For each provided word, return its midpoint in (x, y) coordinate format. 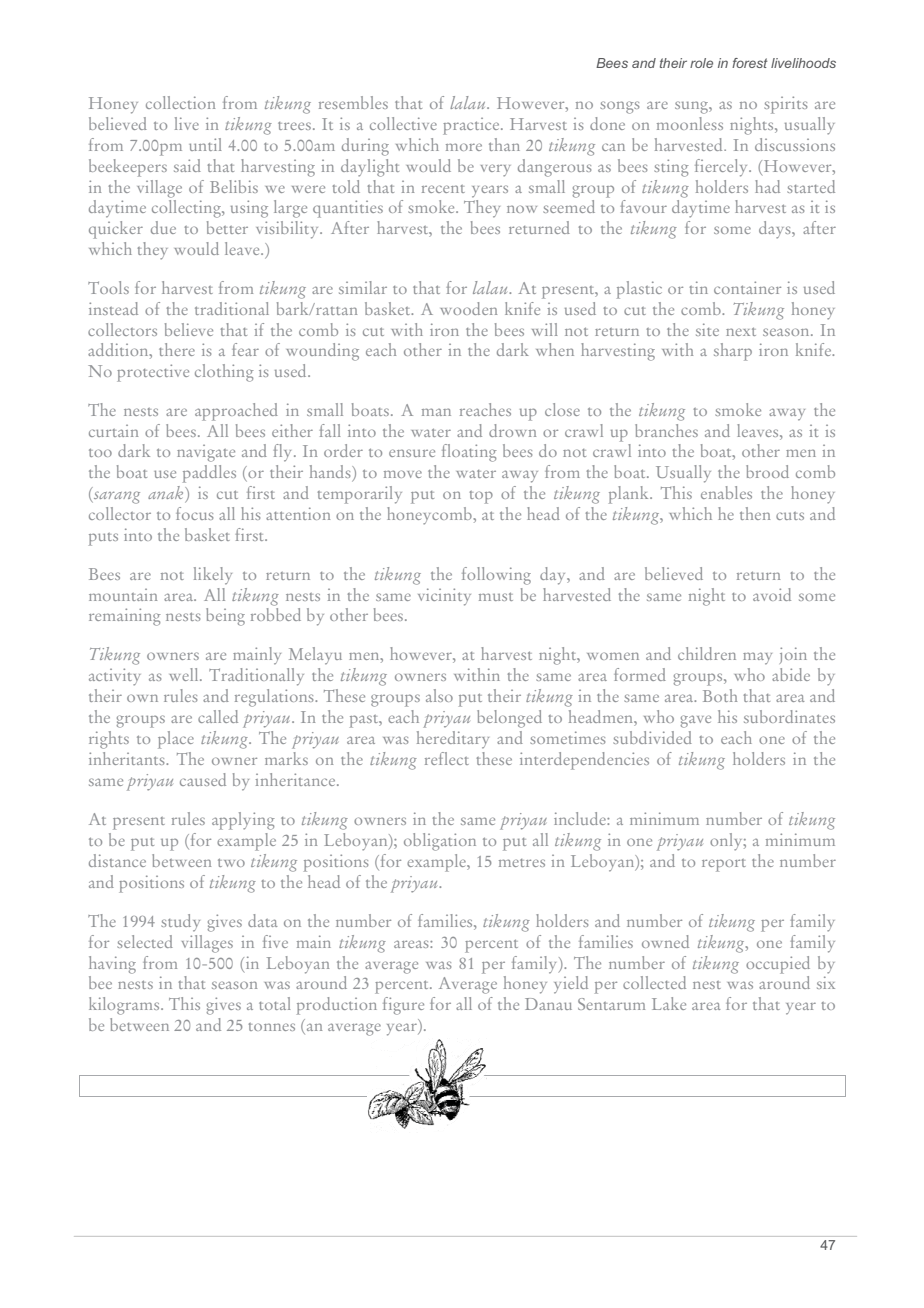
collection (180, 102)
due (163, 227)
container (747, 287)
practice (472, 126)
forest (750, 63)
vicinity (444, 597)
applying (243, 821)
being (225, 617)
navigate (206, 453)
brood (767, 471)
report (724, 865)
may (757, 658)
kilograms (125, 1006)
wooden (468, 308)
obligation (440, 842)
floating (469, 453)
